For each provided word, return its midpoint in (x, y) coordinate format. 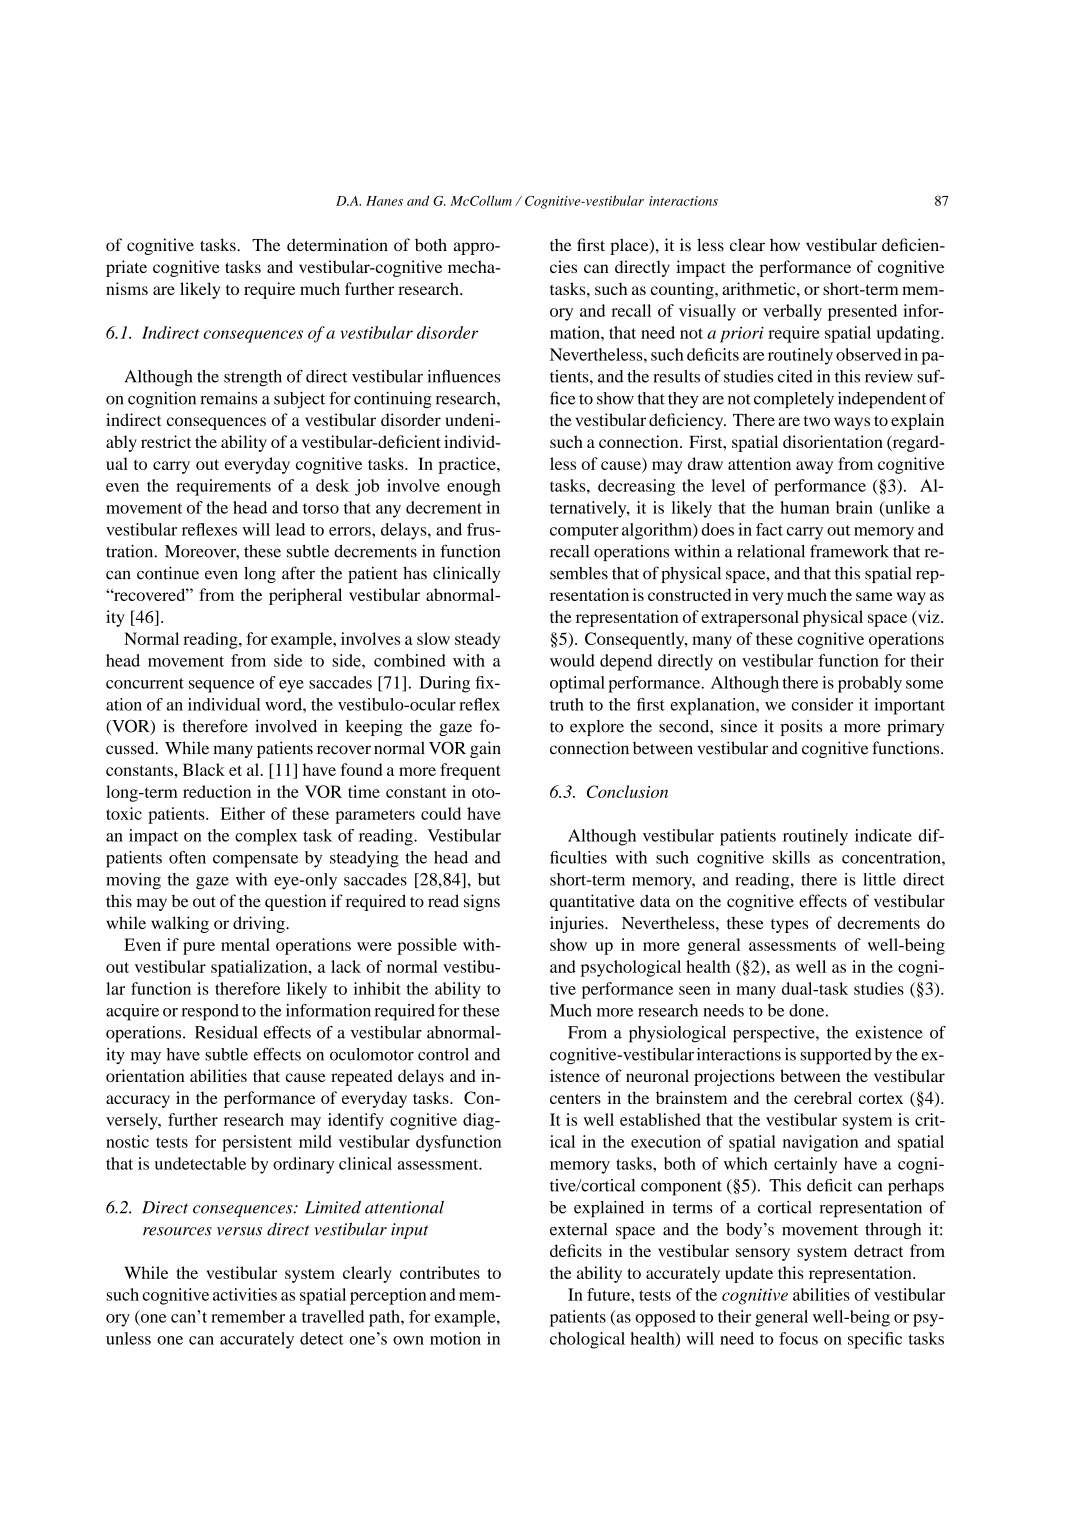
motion (455, 1338)
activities (245, 1294)
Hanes (384, 201)
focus (798, 1338)
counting (683, 290)
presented (862, 312)
